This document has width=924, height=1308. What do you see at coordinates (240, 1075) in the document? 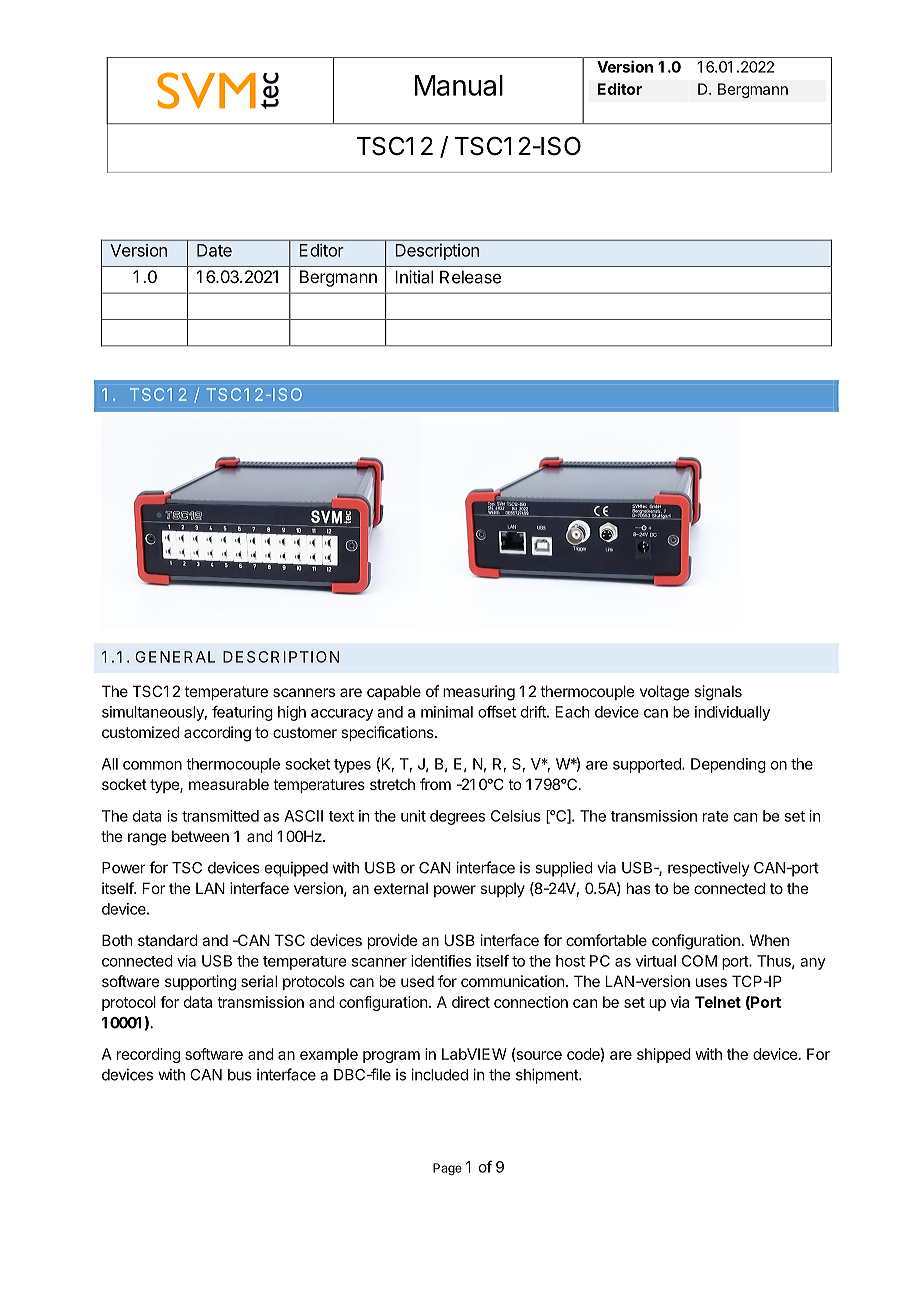
I see `bus` at bounding box center [240, 1075].
